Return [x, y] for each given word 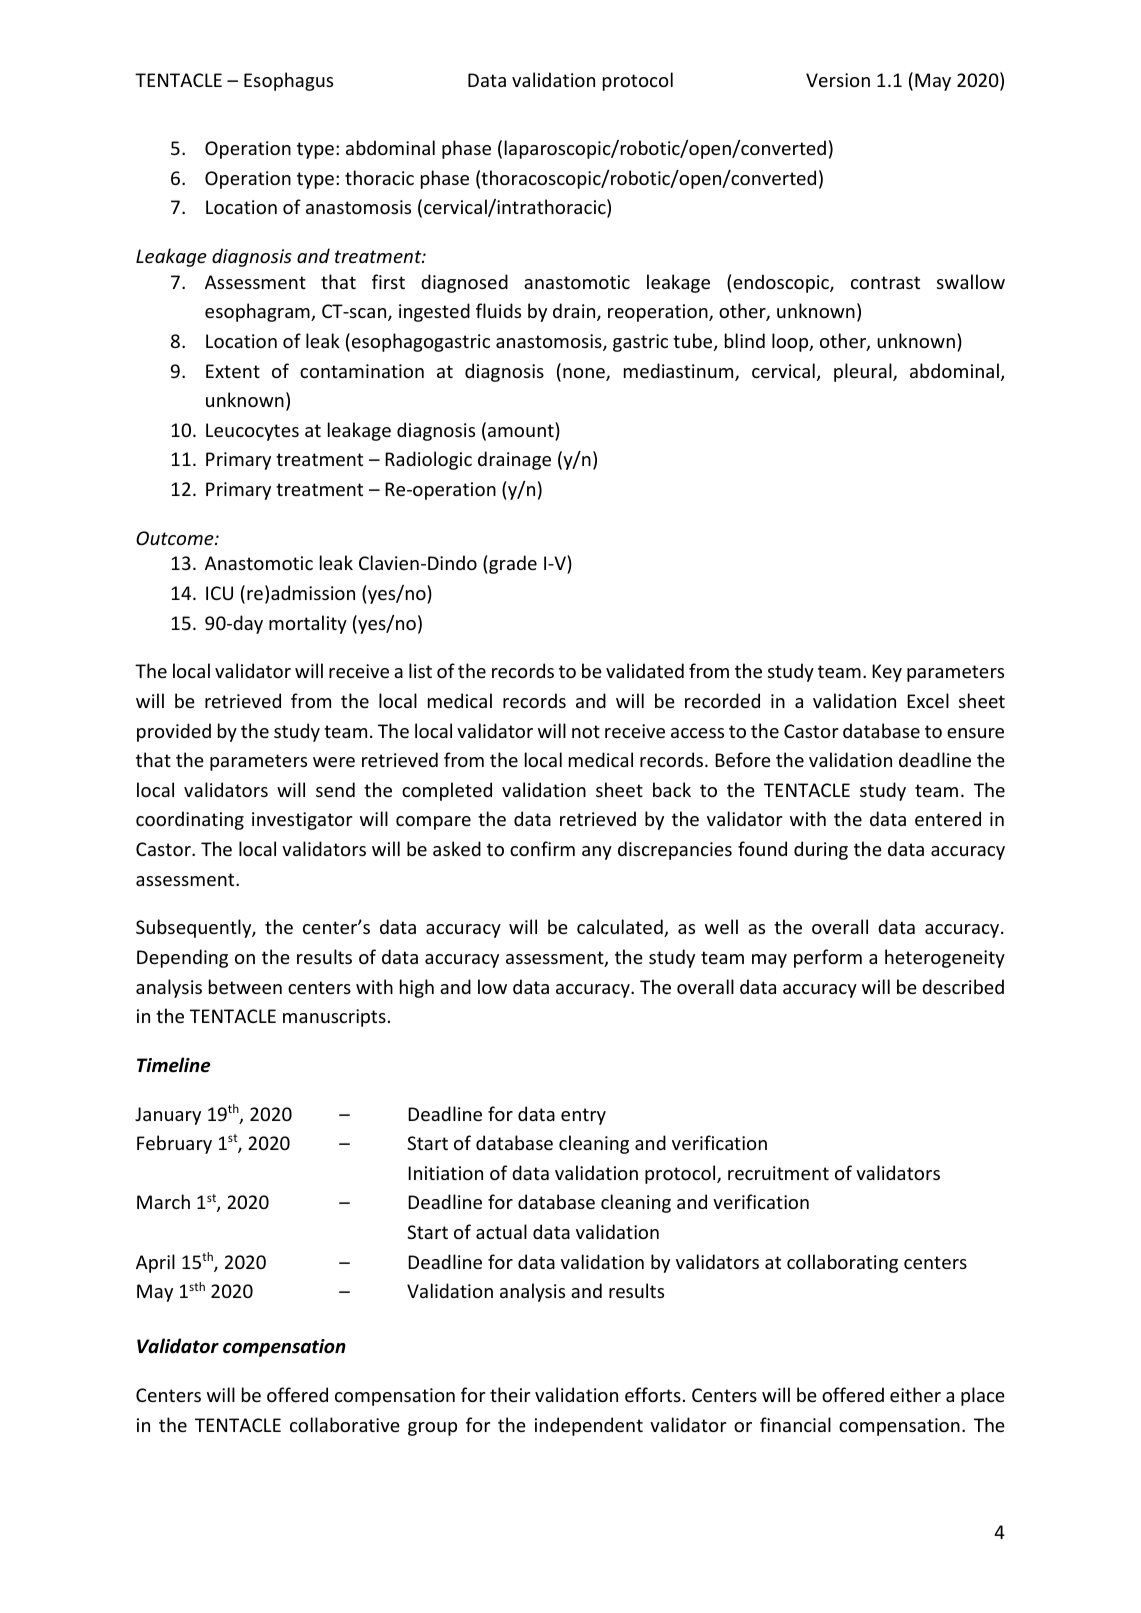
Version [838, 80]
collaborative [345, 1424]
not [586, 731]
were [334, 762]
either [915, 1394]
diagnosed [464, 283]
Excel [928, 700]
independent [589, 1426]
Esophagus [288, 81]
